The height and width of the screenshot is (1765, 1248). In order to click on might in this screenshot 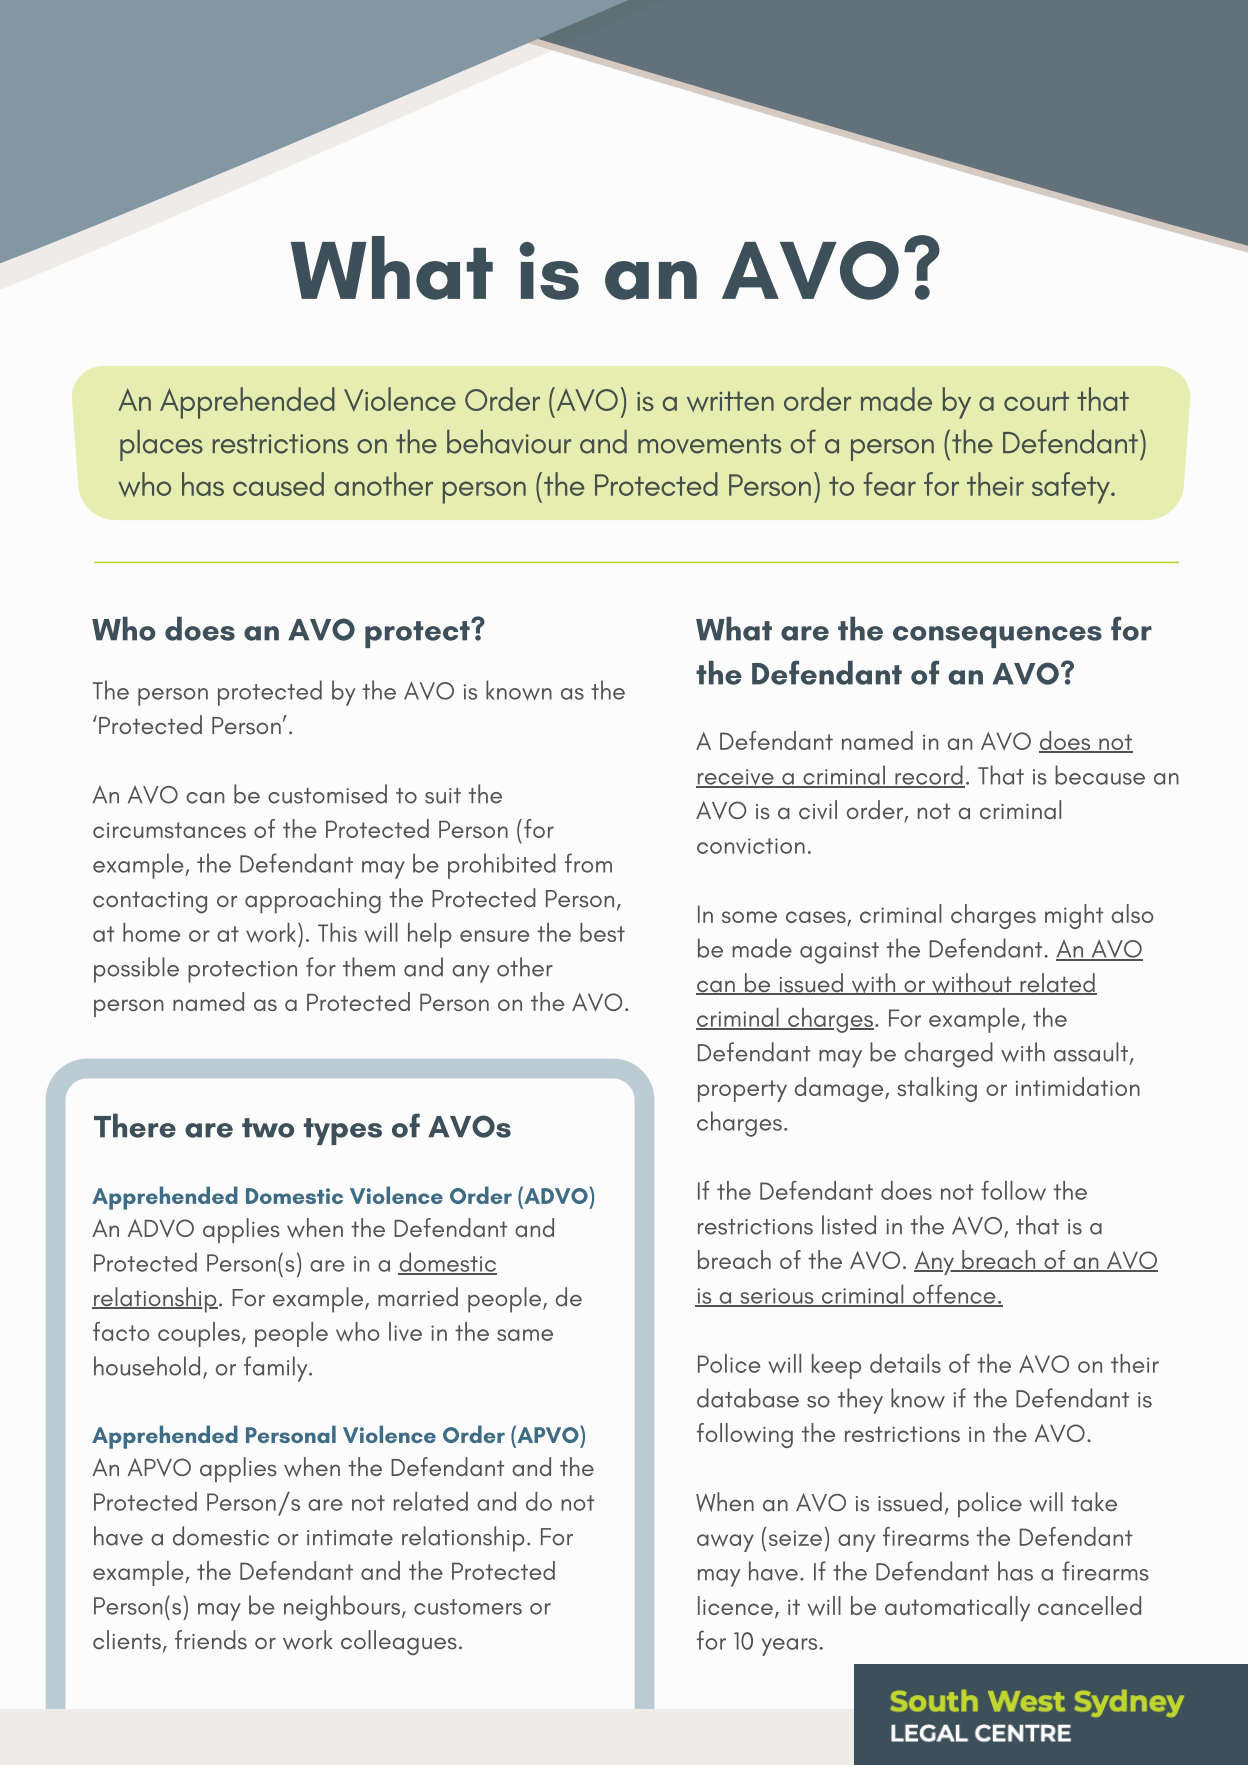, I will do `click(1074, 916)`.
